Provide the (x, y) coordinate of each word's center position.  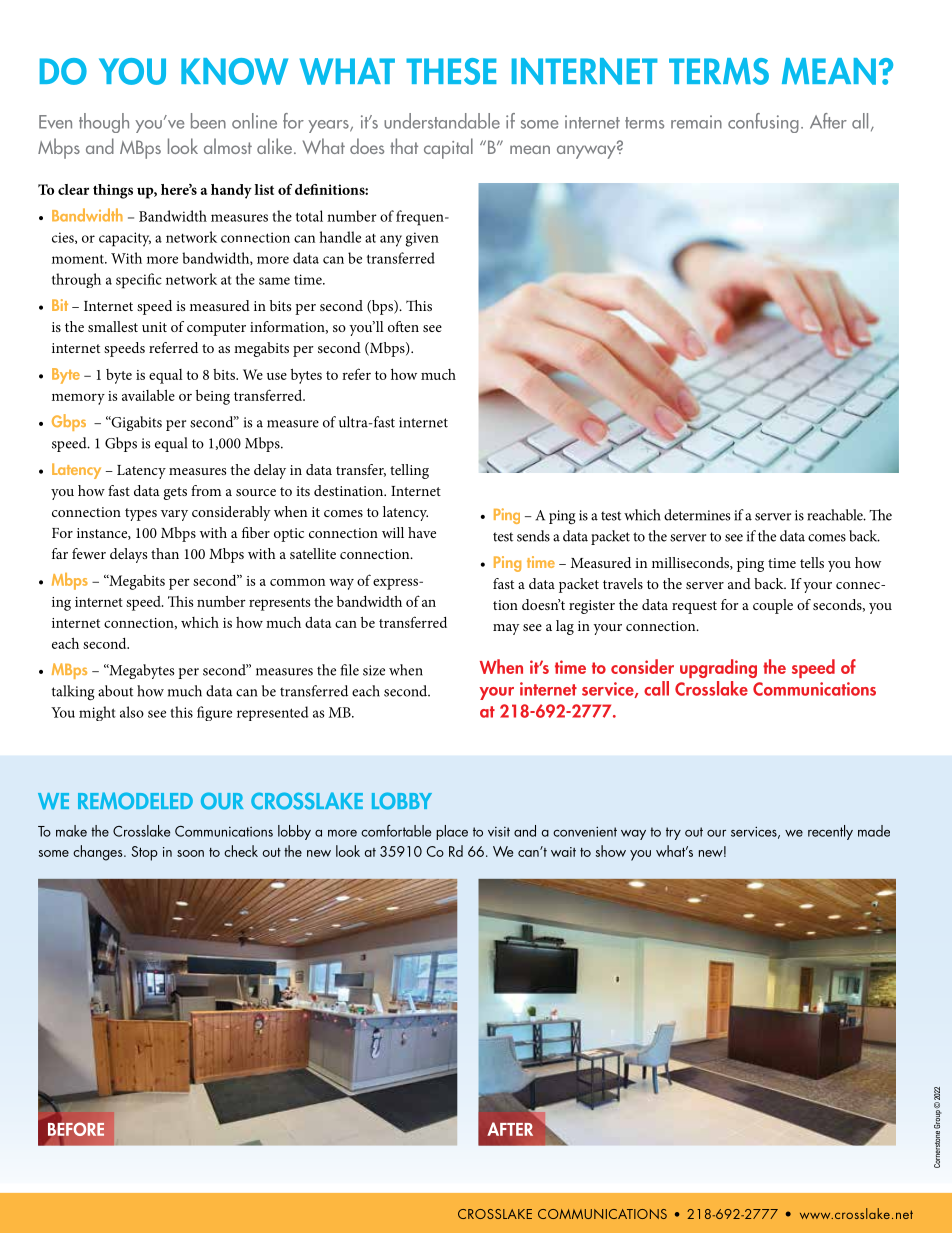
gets (175, 493)
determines (697, 515)
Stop (144, 853)
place (452, 832)
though (104, 123)
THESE (451, 71)
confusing (763, 123)
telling (409, 471)
